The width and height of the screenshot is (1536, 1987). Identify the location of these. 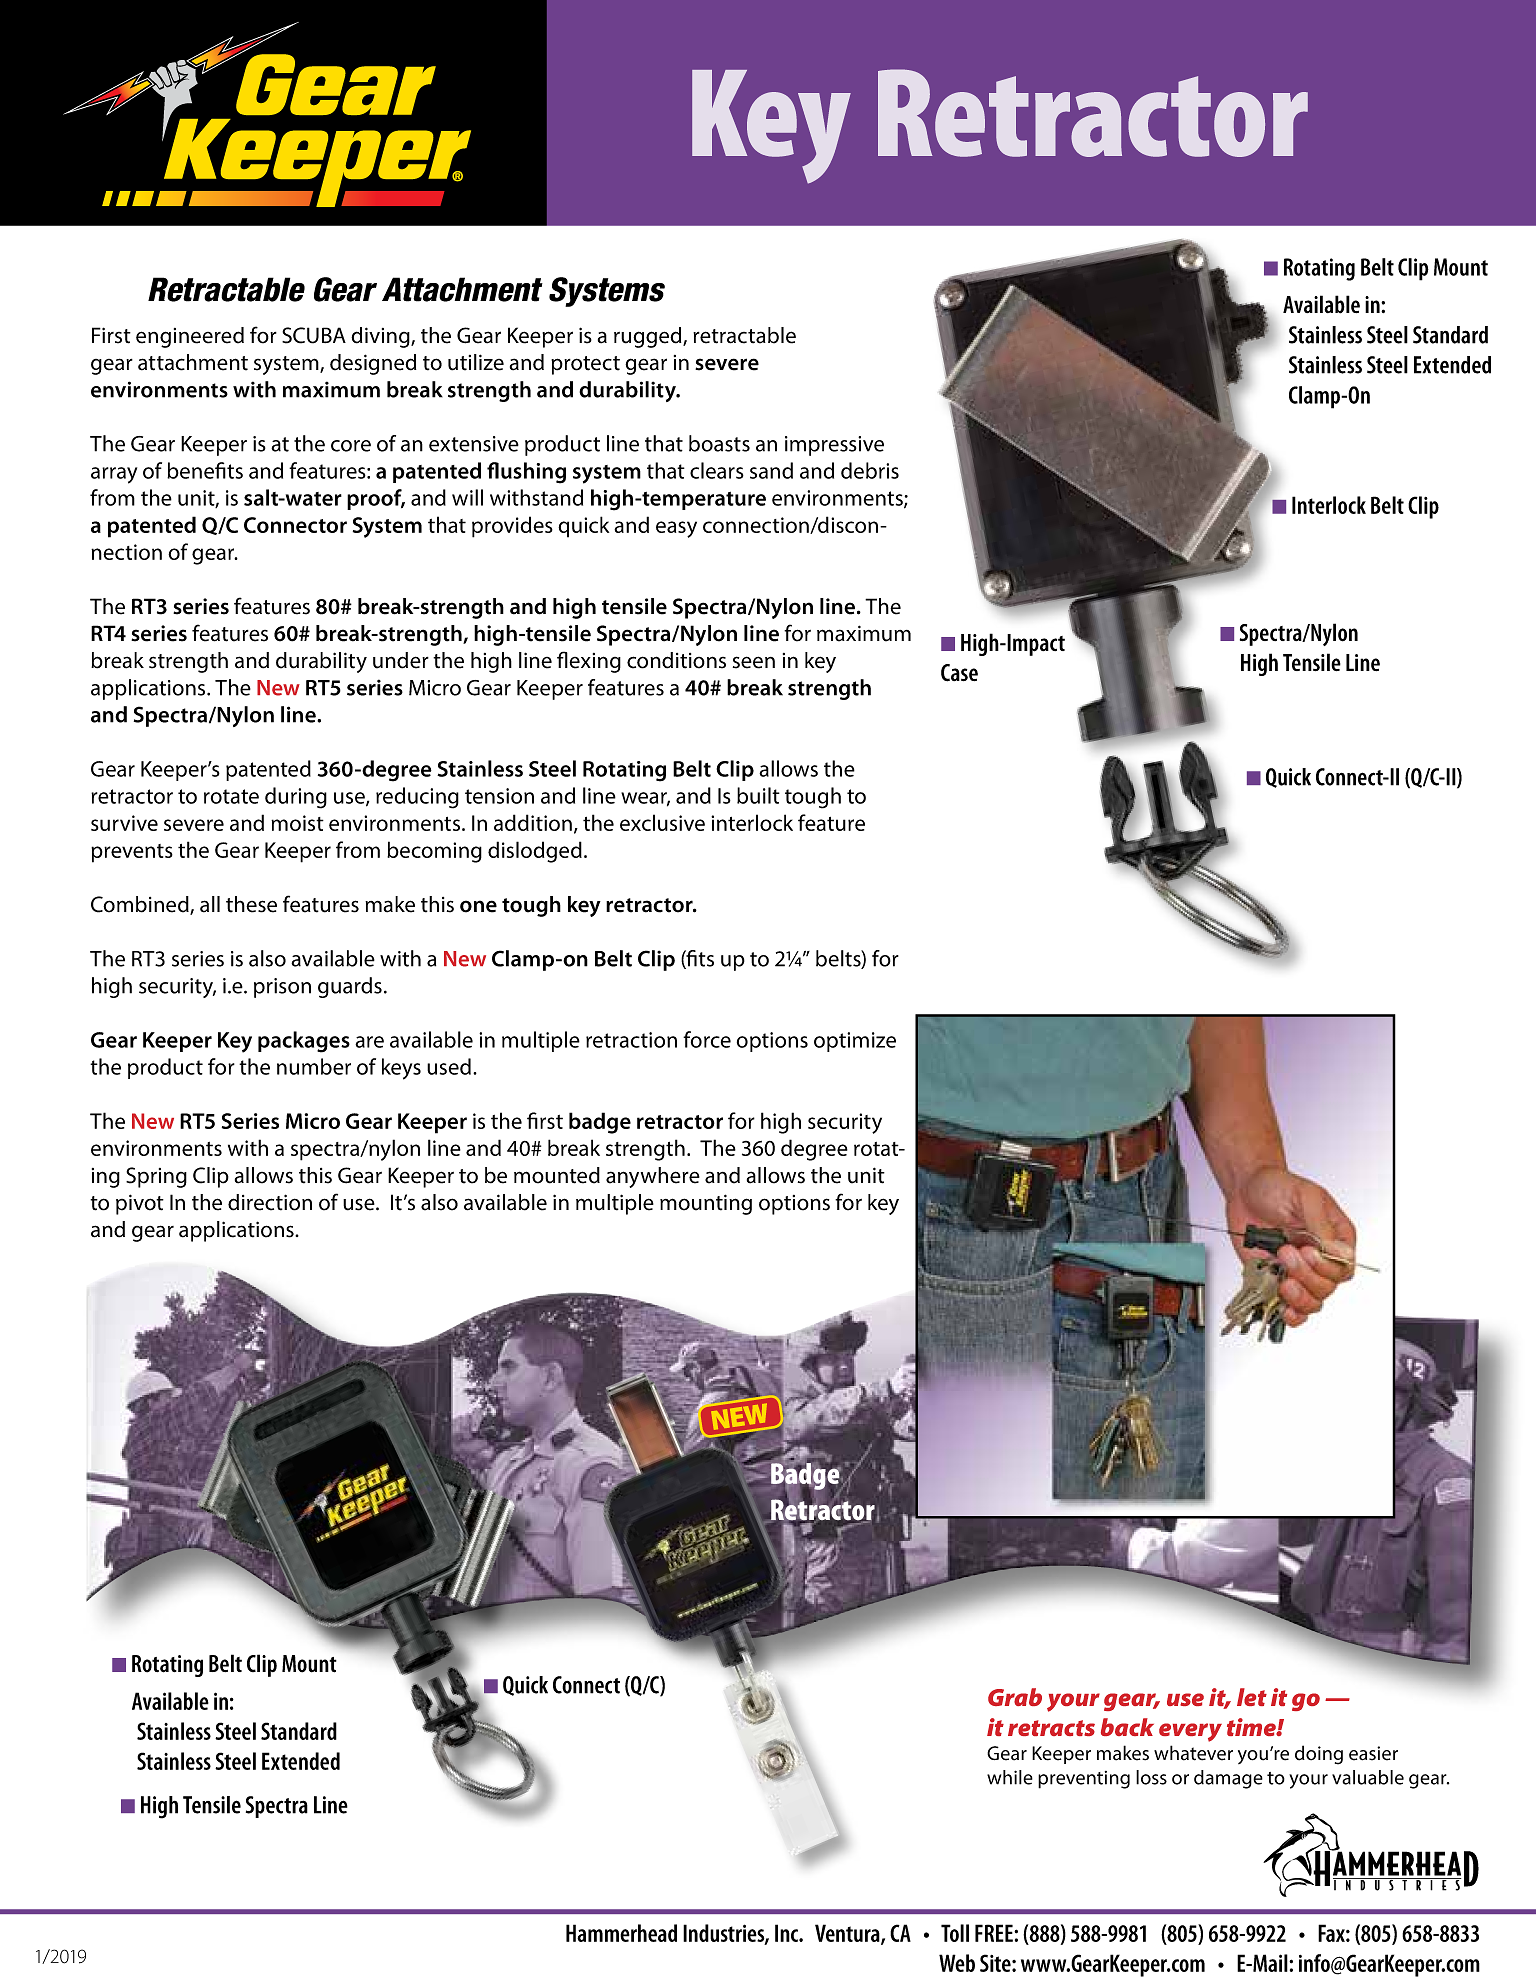
(251, 904).
